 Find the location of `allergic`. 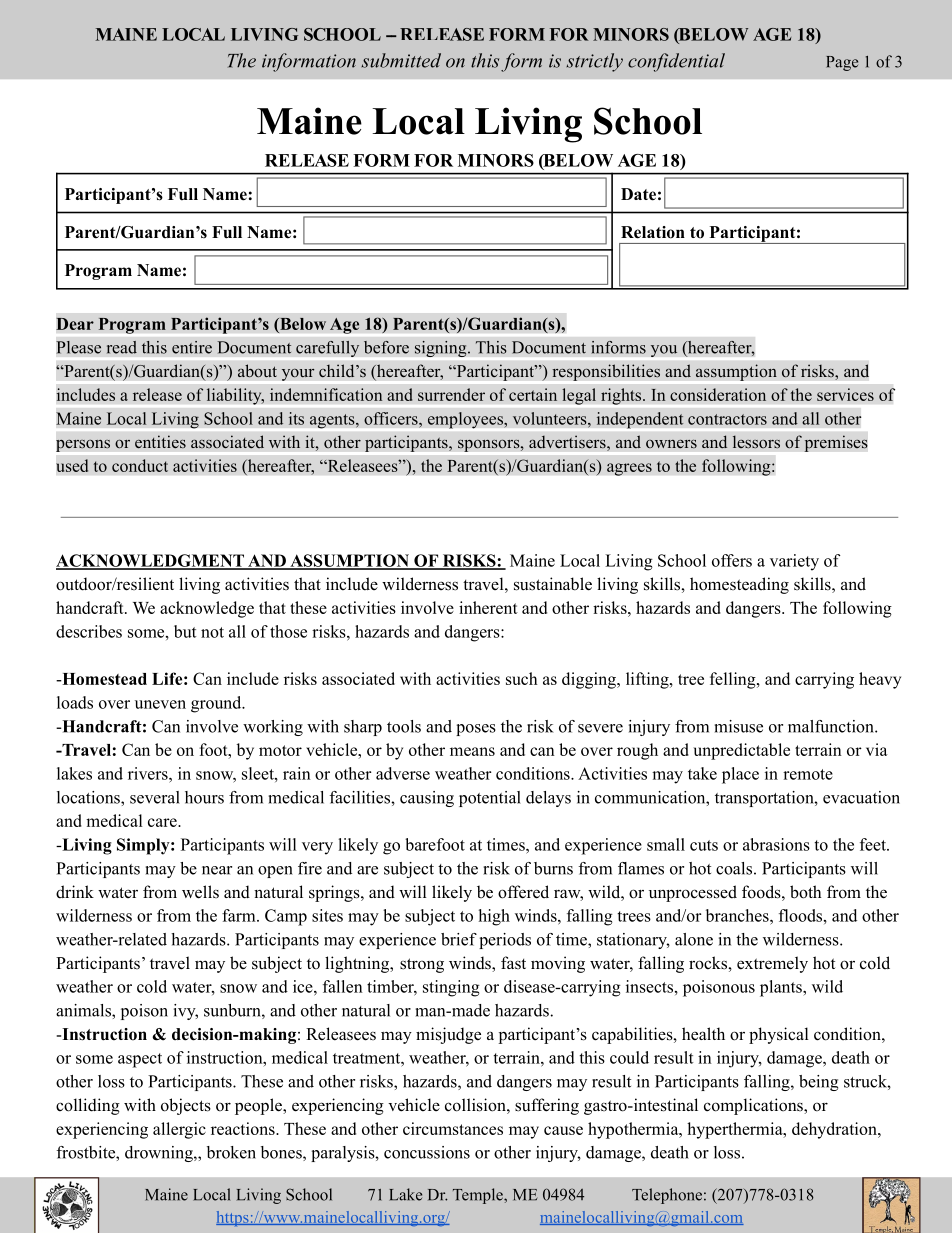

allergic is located at coordinates (179, 1130).
